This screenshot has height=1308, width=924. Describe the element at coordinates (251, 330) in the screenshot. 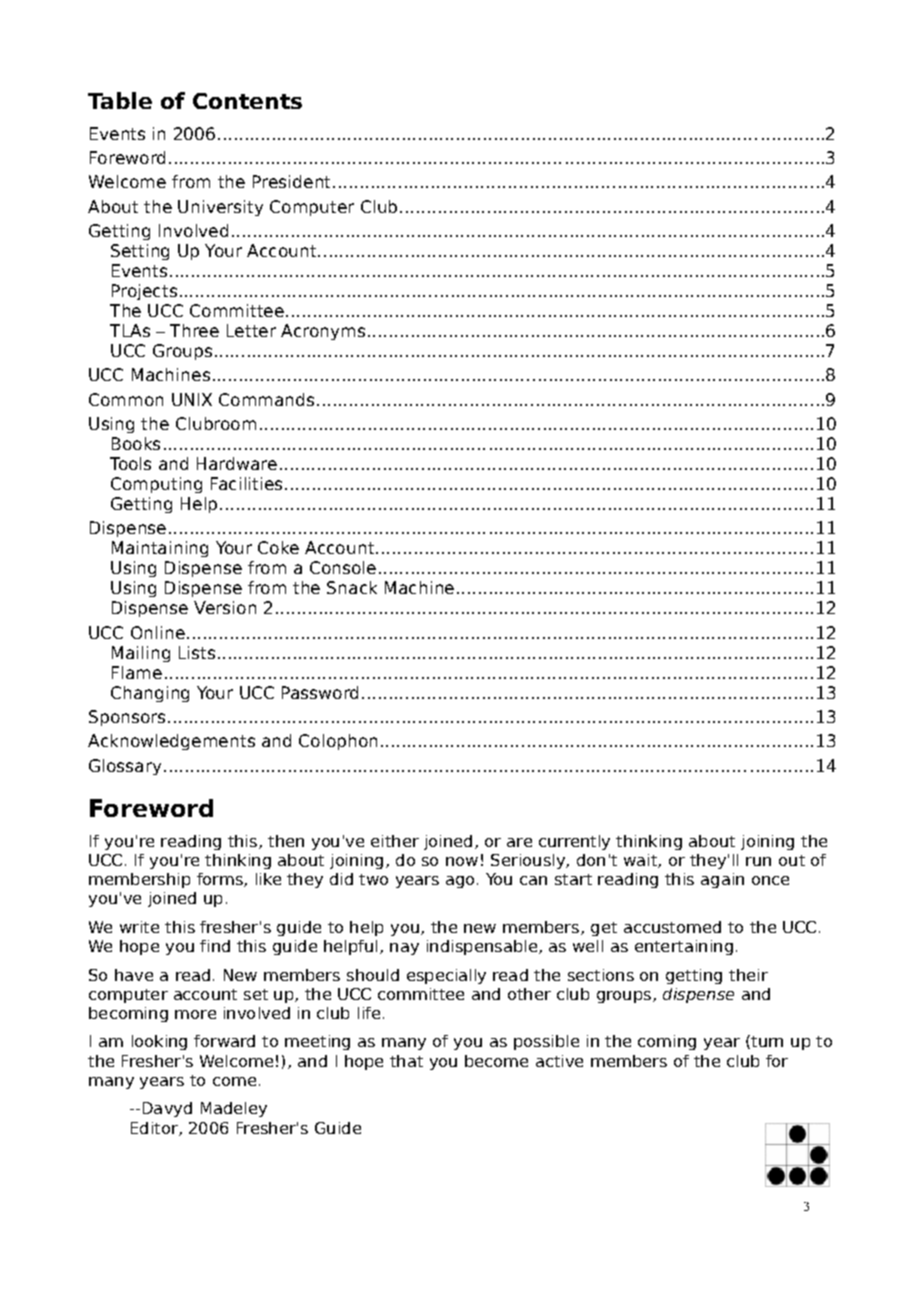

I see `Letter` at that location.
